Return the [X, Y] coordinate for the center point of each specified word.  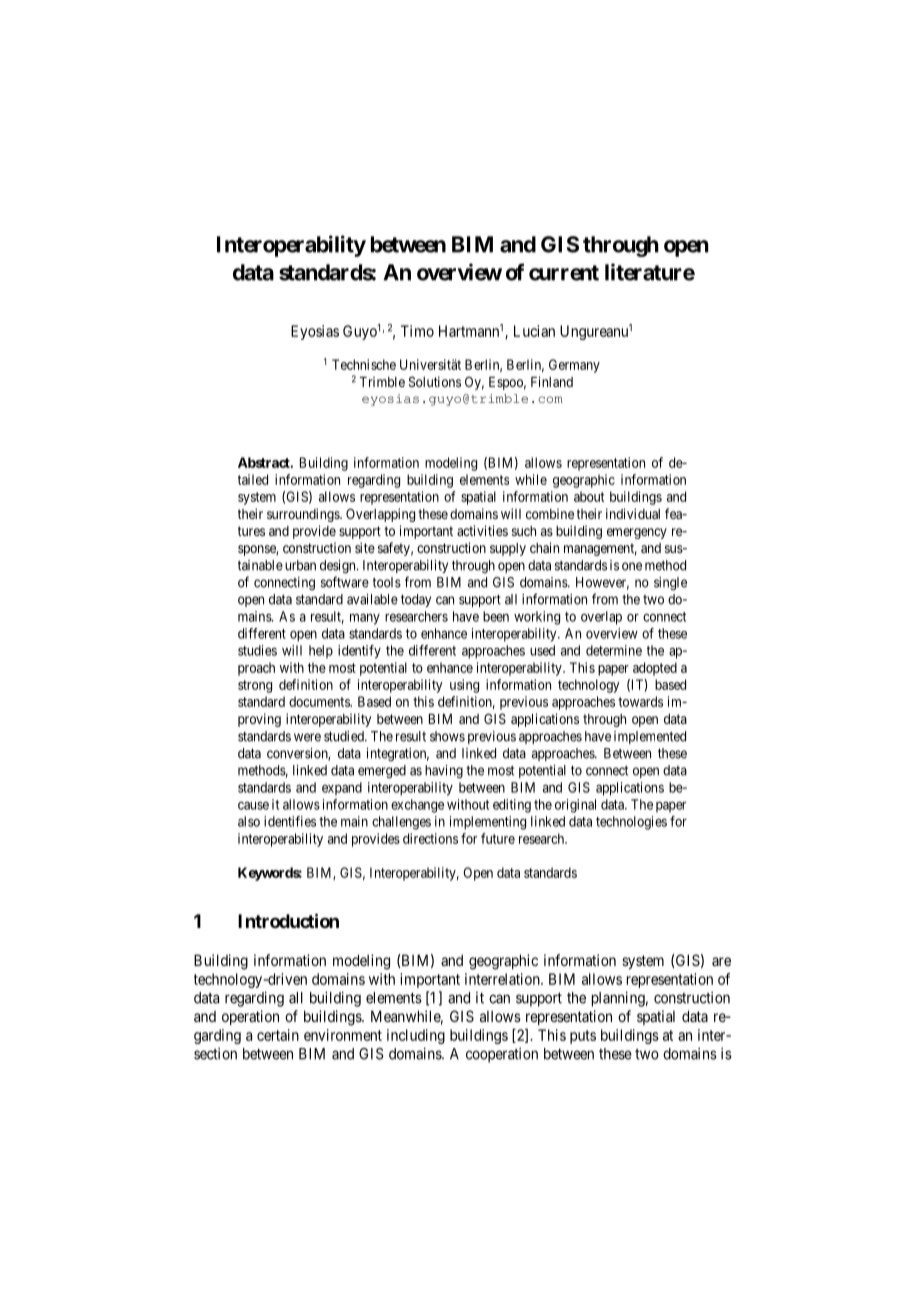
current [564, 273]
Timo [417, 331]
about [589, 496]
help [321, 652]
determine [614, 650]
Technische [364, 364]
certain [278, 1035]
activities [482, 530]
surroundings [304, 515]
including [416, 1036]
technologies [631, 823]
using [464, 686]
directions [430, 838]
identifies [290, 821]
